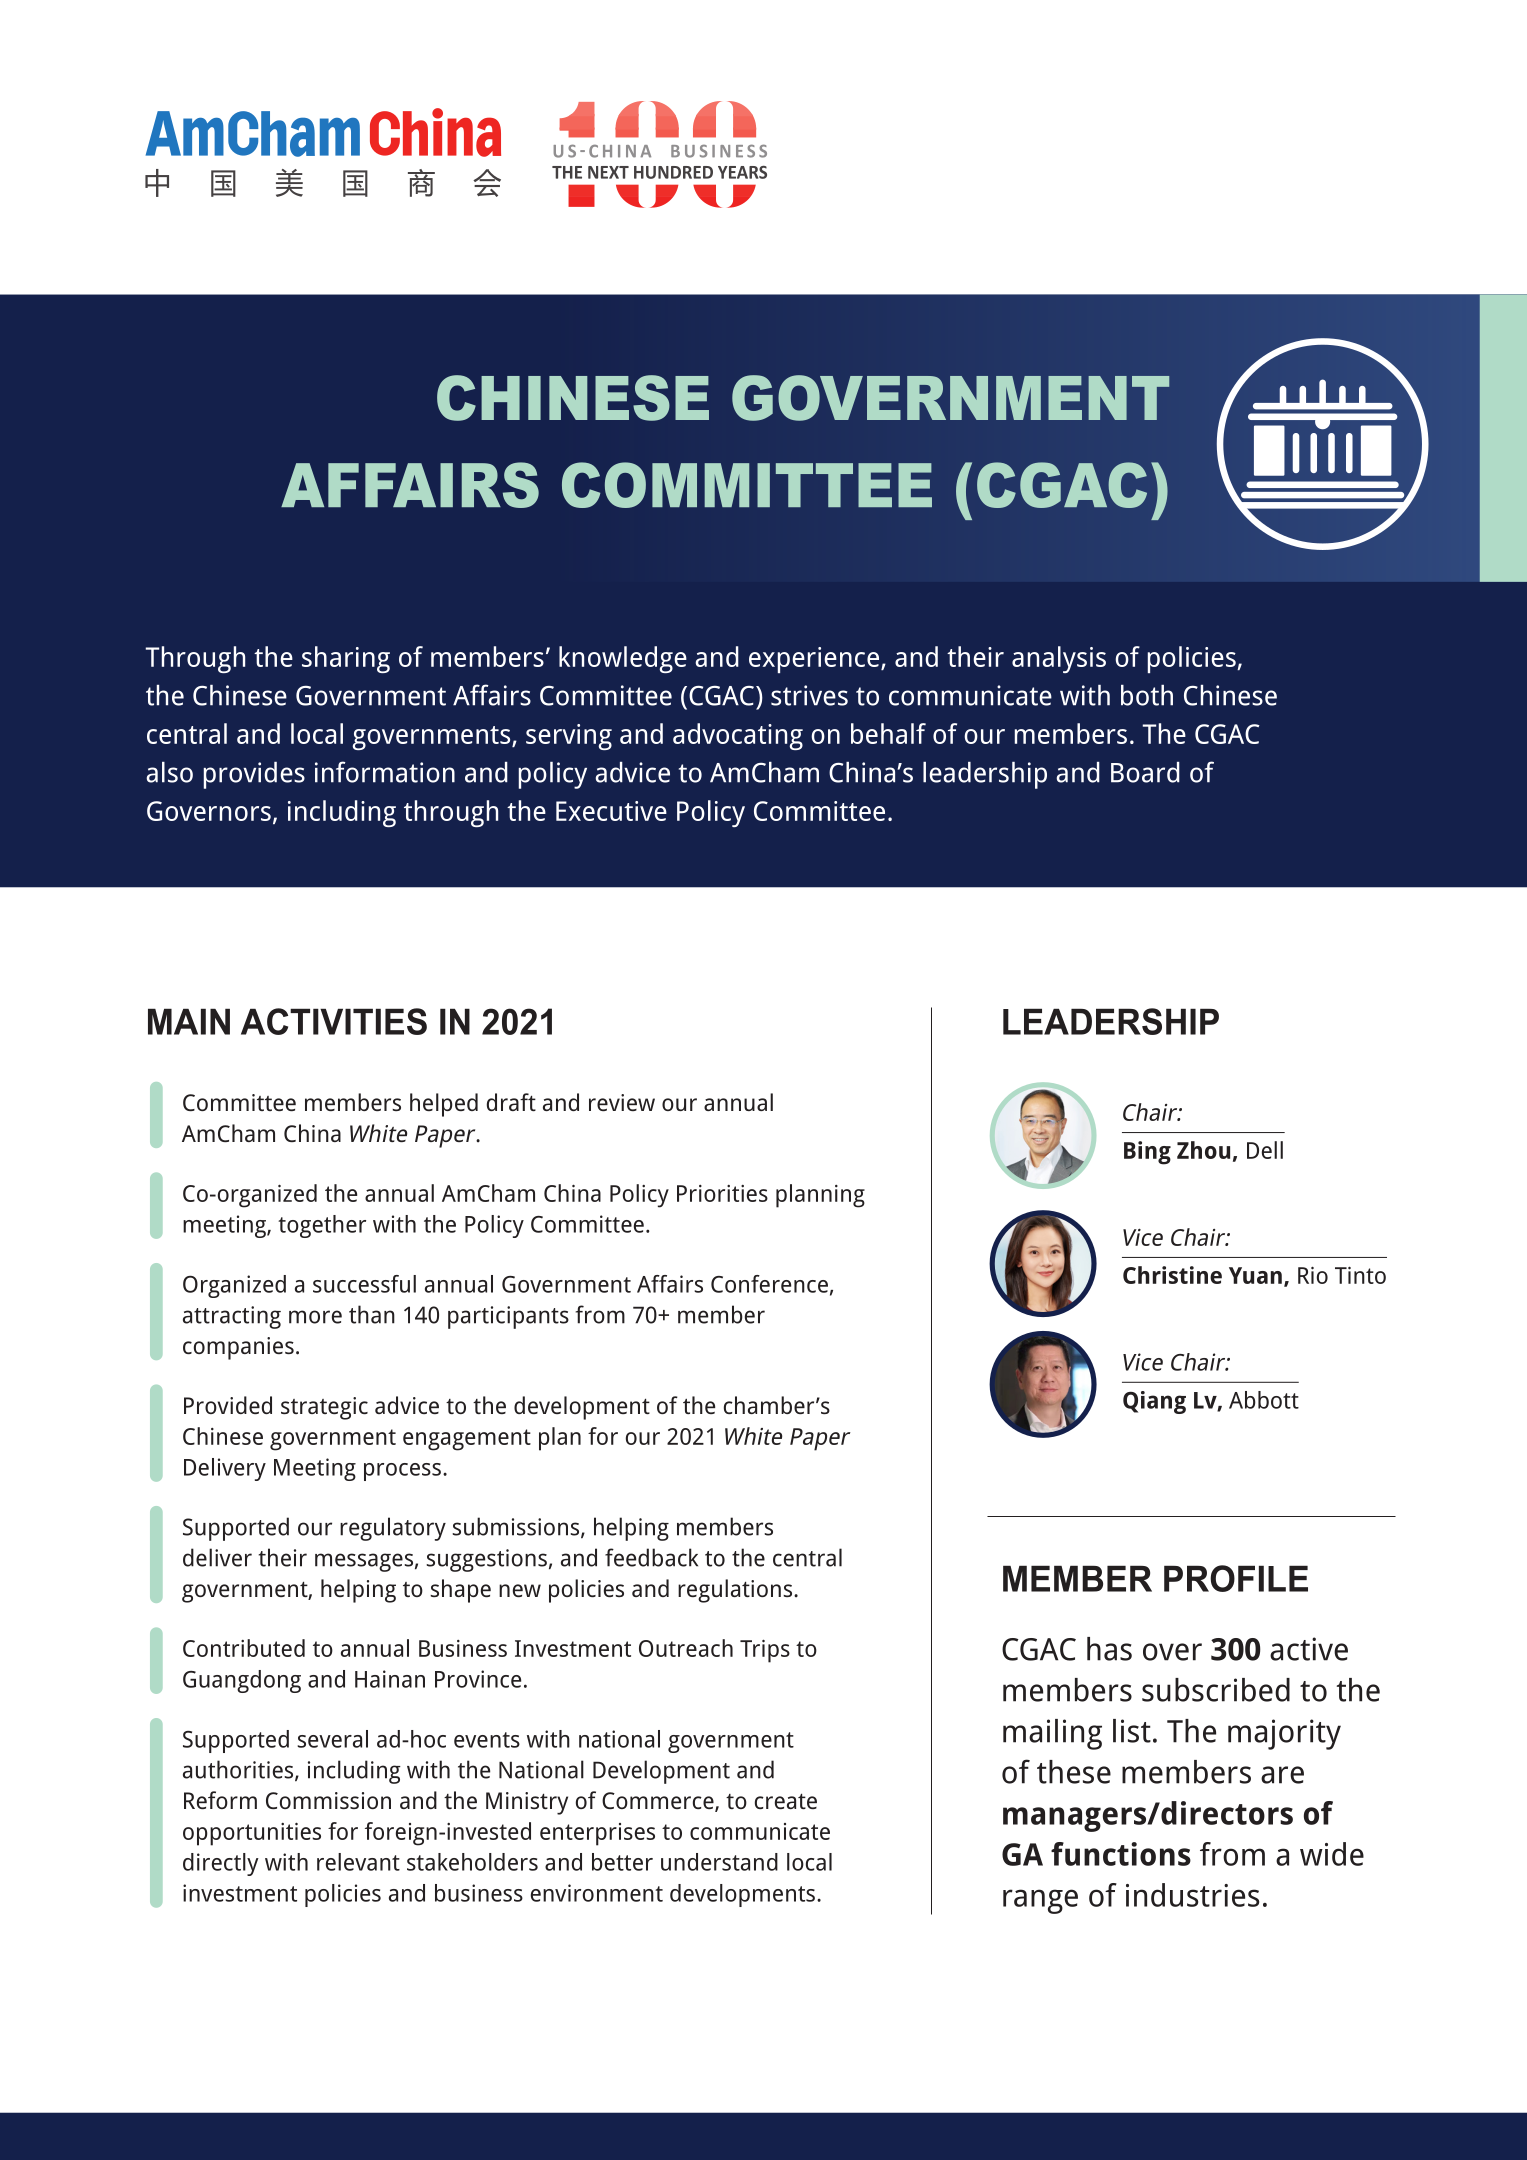 The image size is (1527, 2160). What do you see at coordinates (364, 1284) in the screenshot?
I see `successful` at bounding box center [364, 1284].
